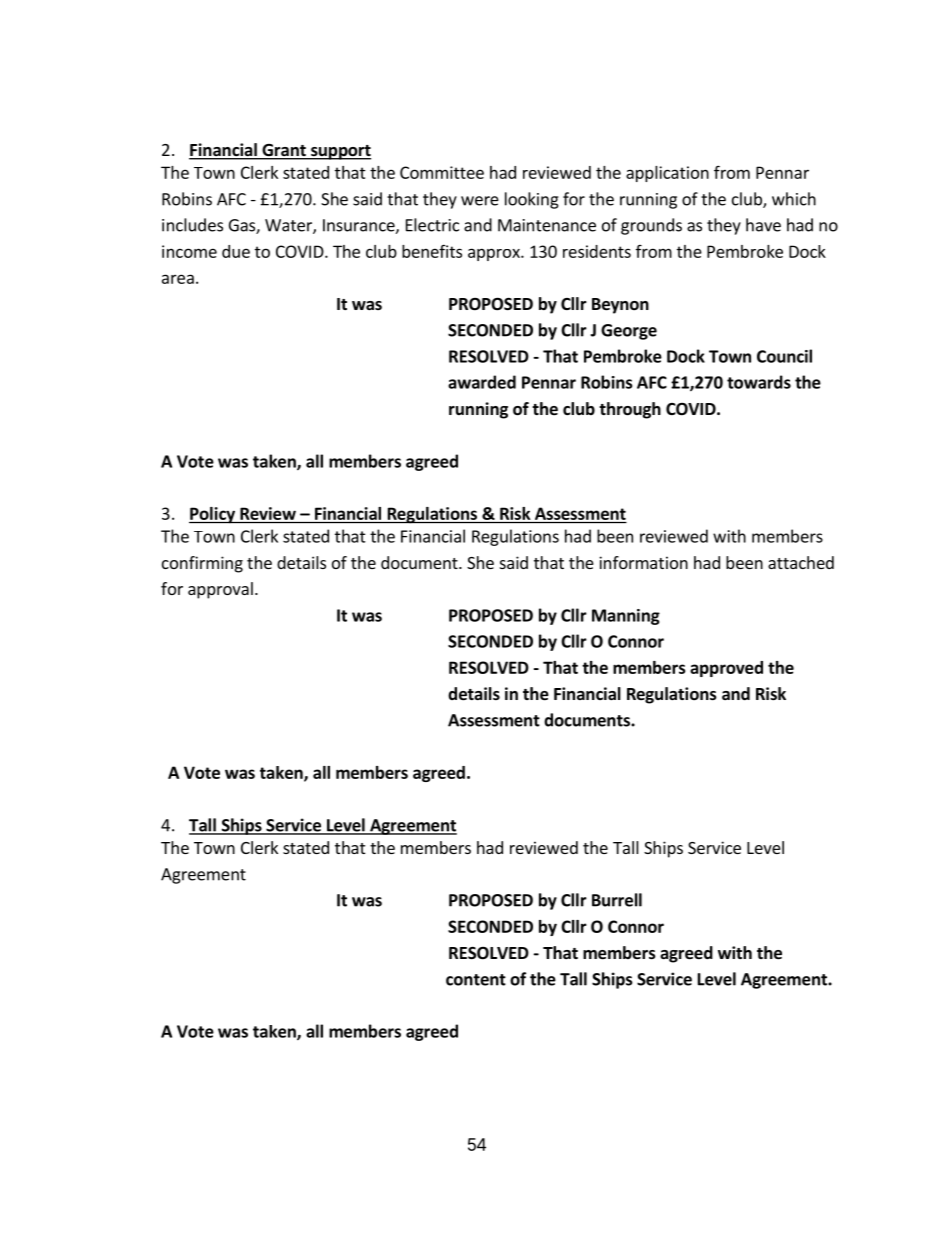  What do you see at coordinates (220, 590) in the image?
I see `approval` at bounding box center [220, 590].
